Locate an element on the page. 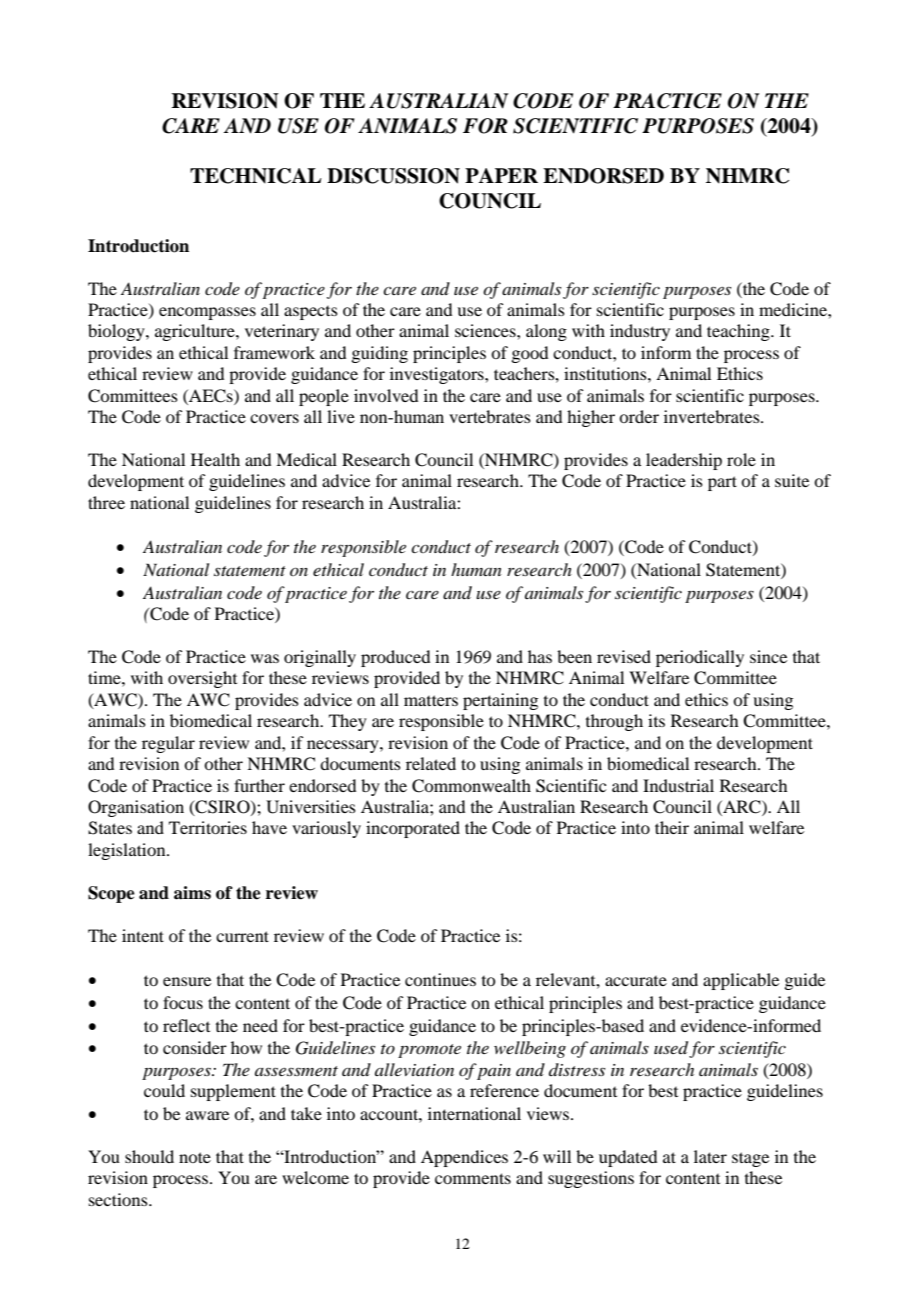 Image resolution: width=924 pixels, height=1308 pixels. PAPER is located at coordinates (501, 175).
